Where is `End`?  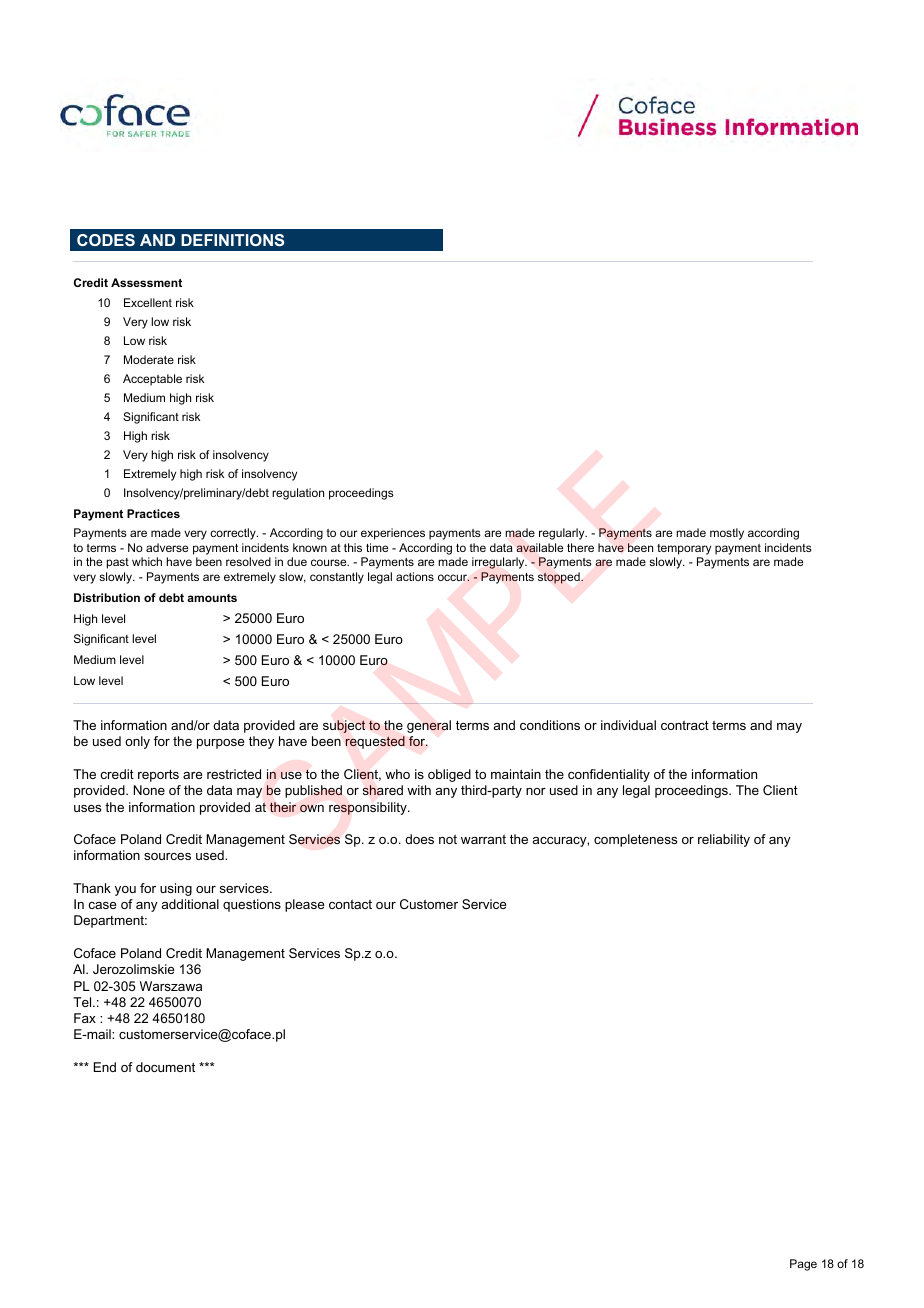
End is located at coordinates (105, 1067).
